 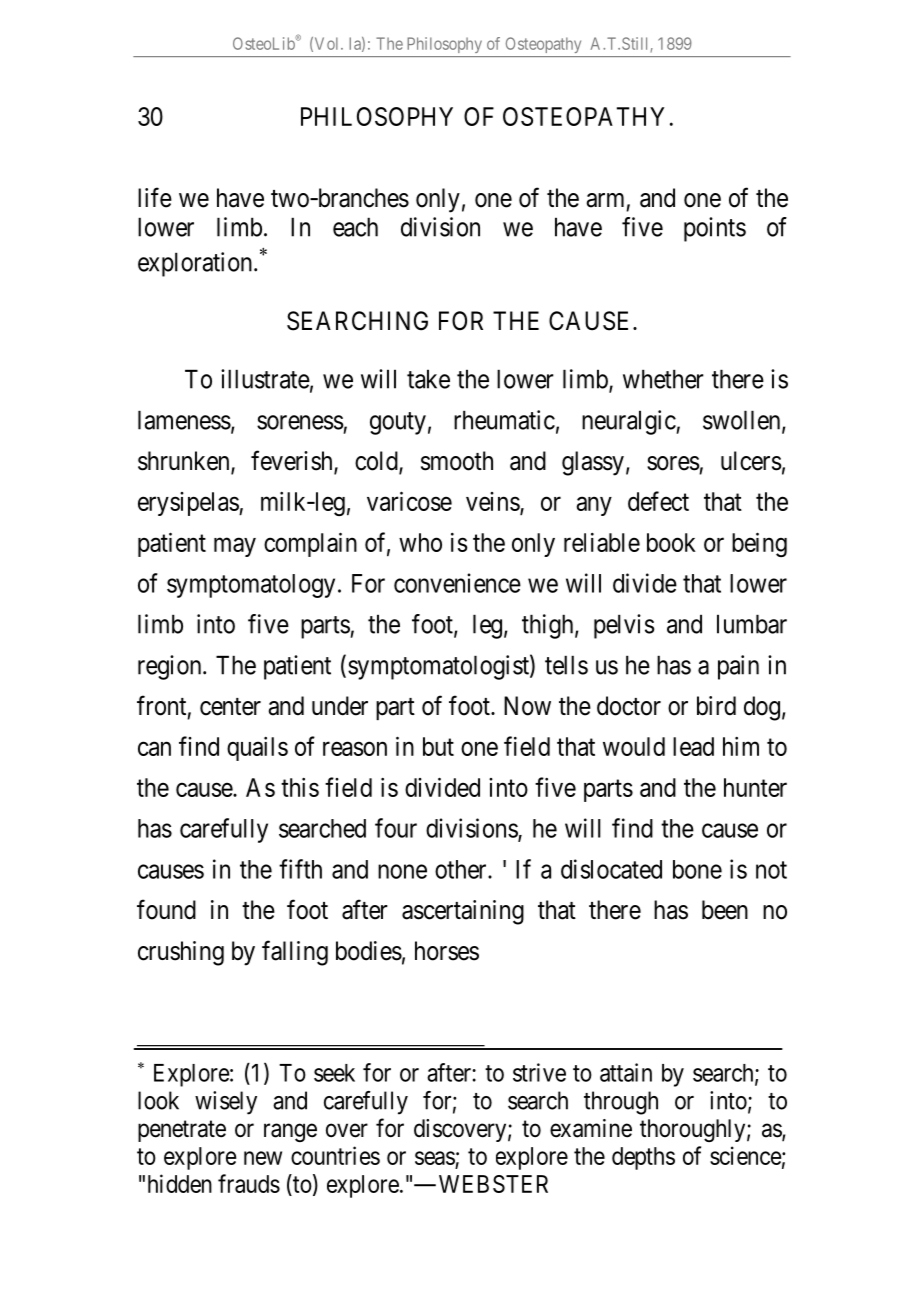 I want to click on whether, so click(x=663, y=379).
